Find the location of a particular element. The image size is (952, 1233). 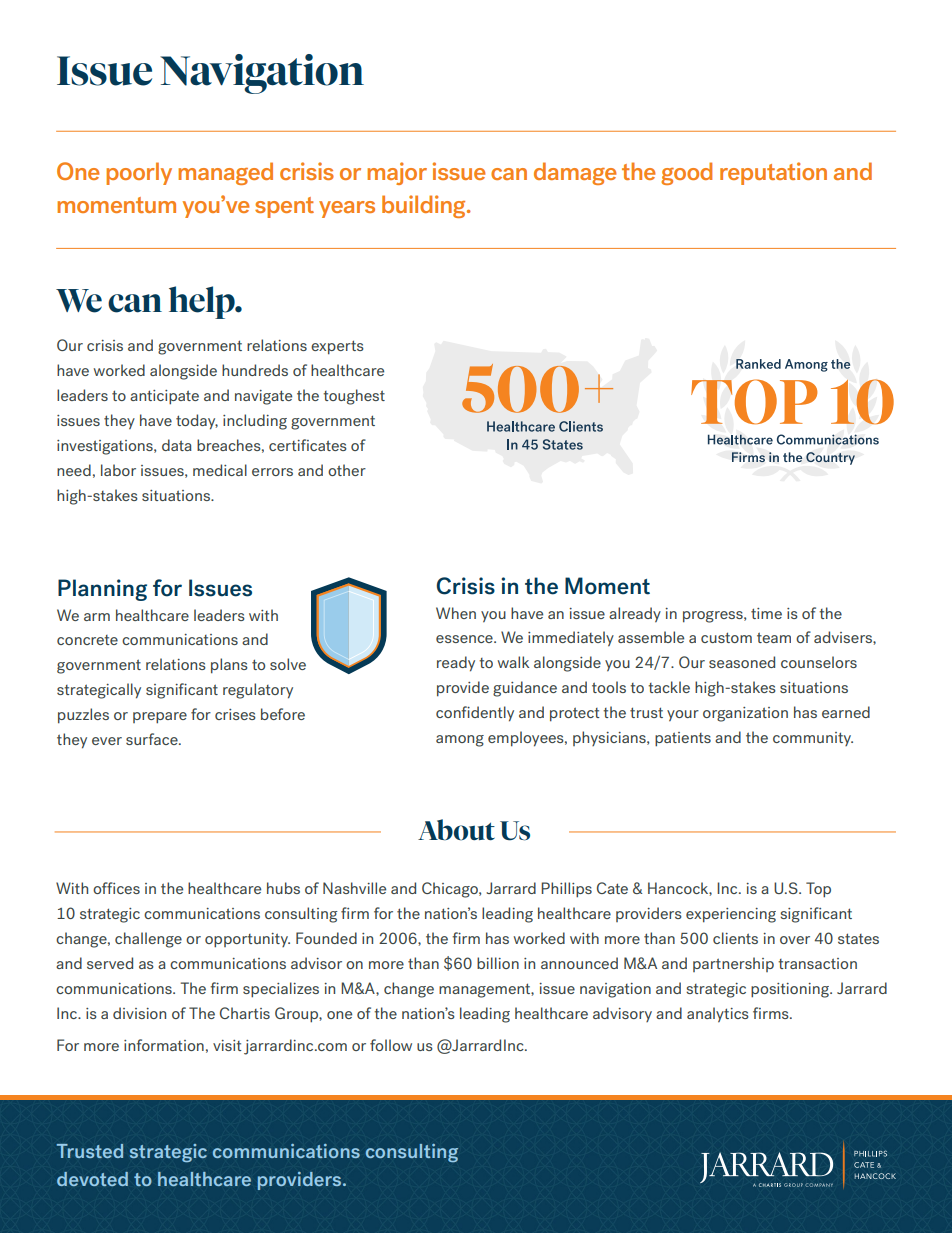

seasoned is located at coordinates (742, 662).
